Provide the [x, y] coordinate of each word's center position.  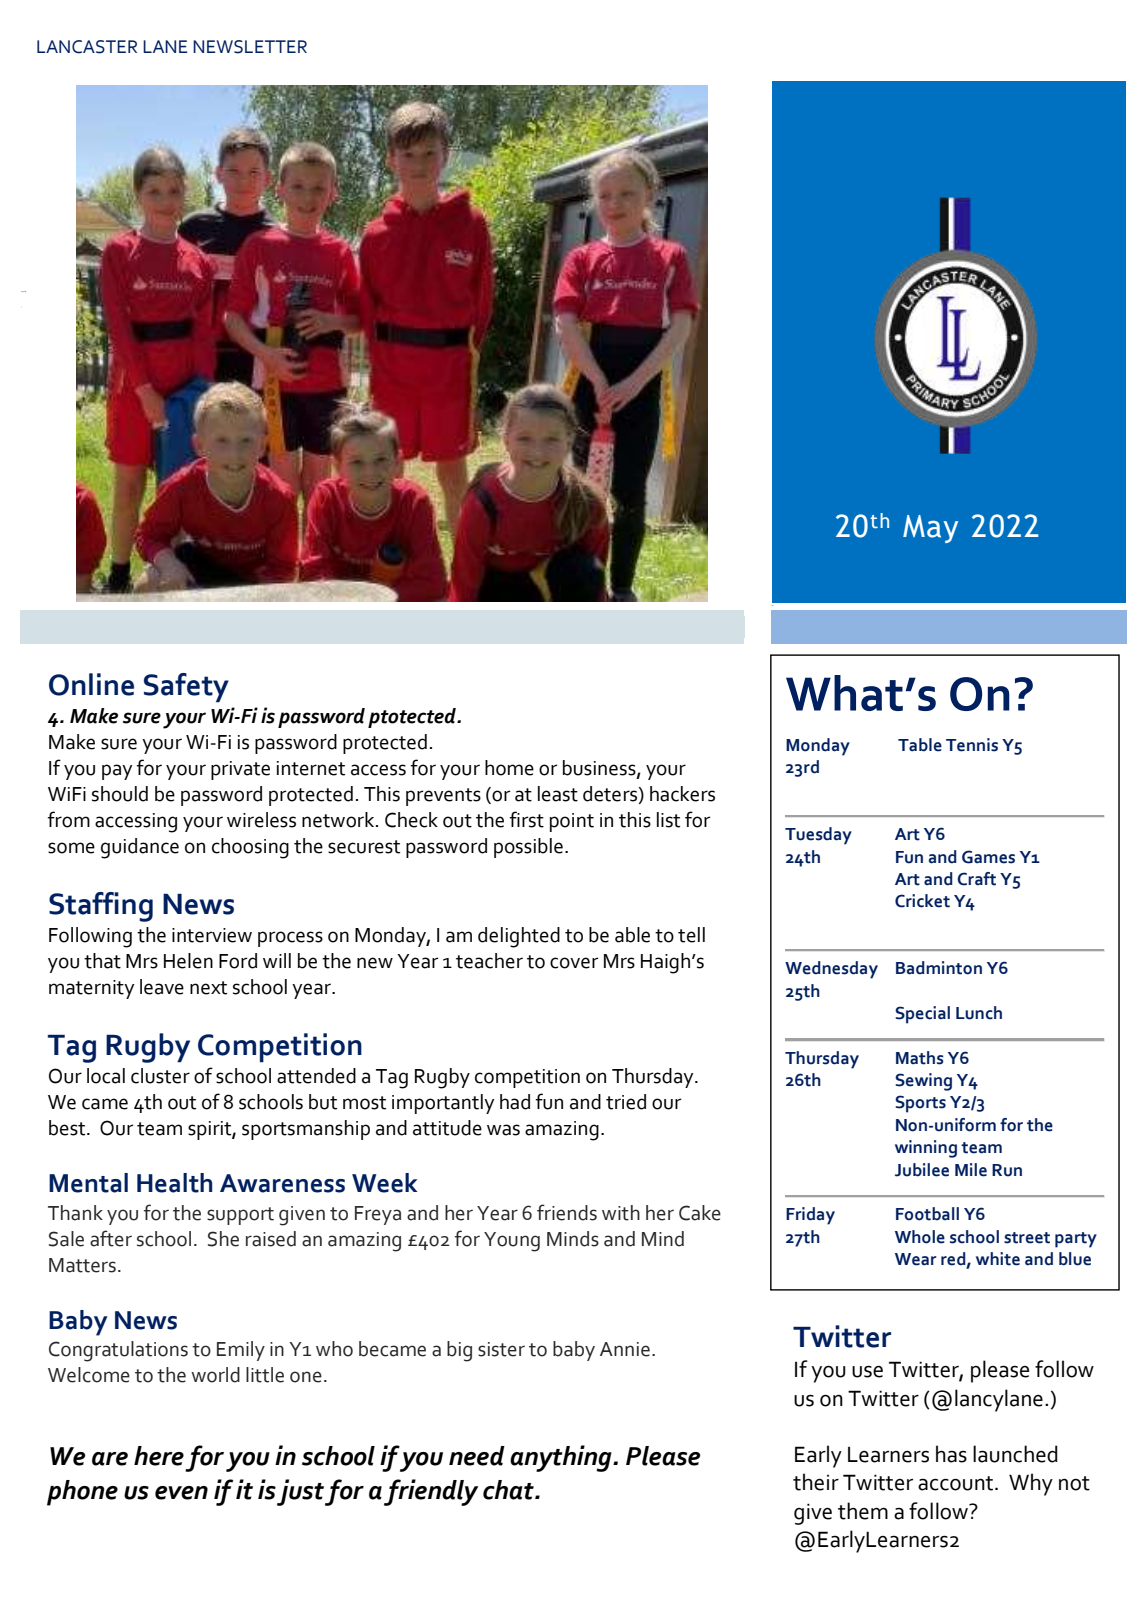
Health [174, 1183]
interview [212, 935]
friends [567, 1212]
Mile [971, 1170]
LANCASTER [87, 47]
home [509, 768]
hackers [682, 794]
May [930, 529]
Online [91, 684]
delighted [519, 937]
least [558, 794]
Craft [976, 879]
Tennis [972, 745]
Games [988, 857]
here [159, 1456]
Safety [186, 688]
